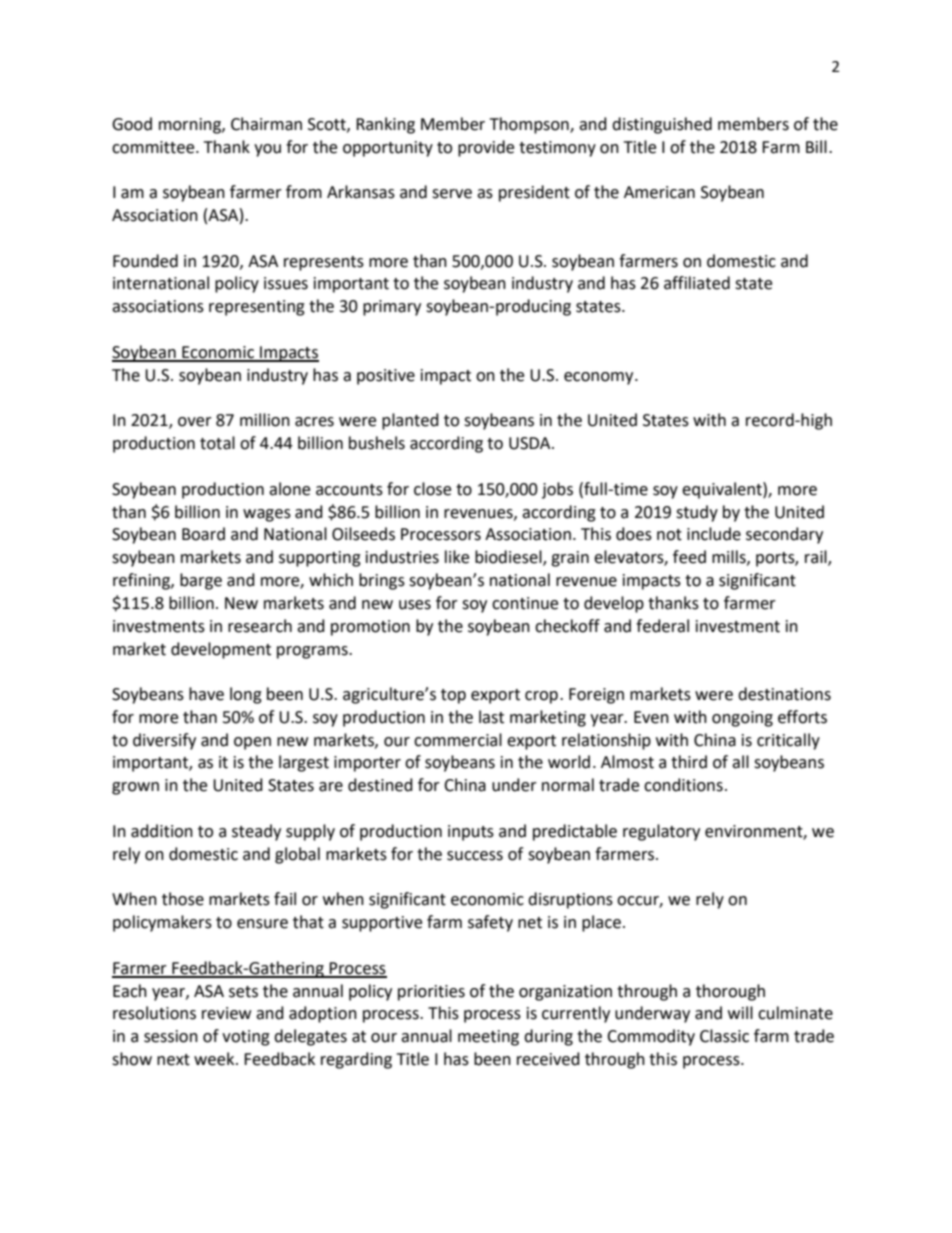 The image size is (952, 1233). What do you see at coordinates (256, 832) in the screenshot?
I see `steady` at bounding box center [256, 832].
